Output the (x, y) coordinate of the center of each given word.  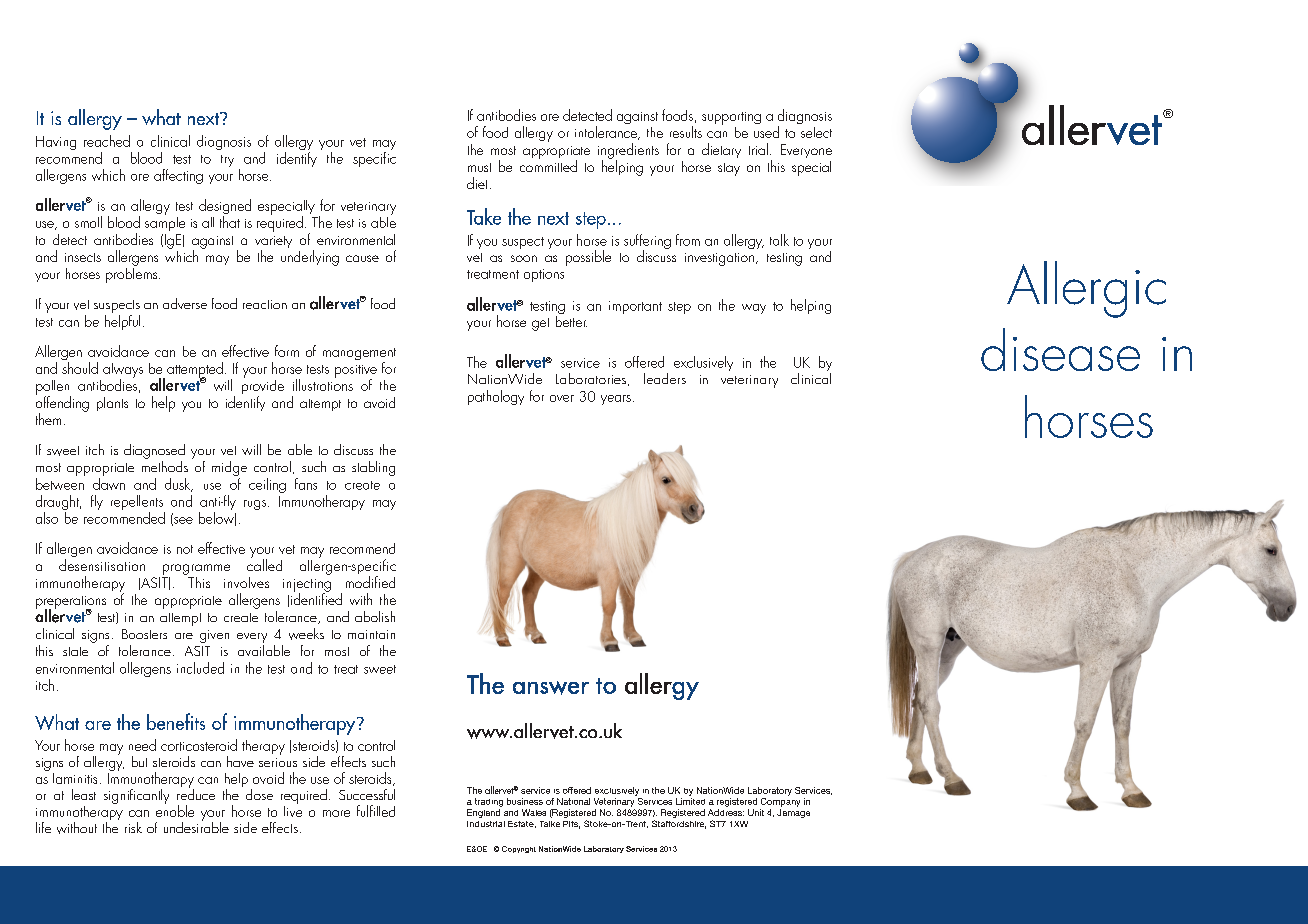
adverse (185, 303)
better (571, 320)
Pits (571, 825)
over (562, 398)
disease (1060, 349)
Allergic (1086, 289)
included (200, 668)
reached (107, 141)
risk (133, 827)
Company (780, 801)
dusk (179, 485)
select (816, 132)
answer (551, 688)
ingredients (628, 152)
